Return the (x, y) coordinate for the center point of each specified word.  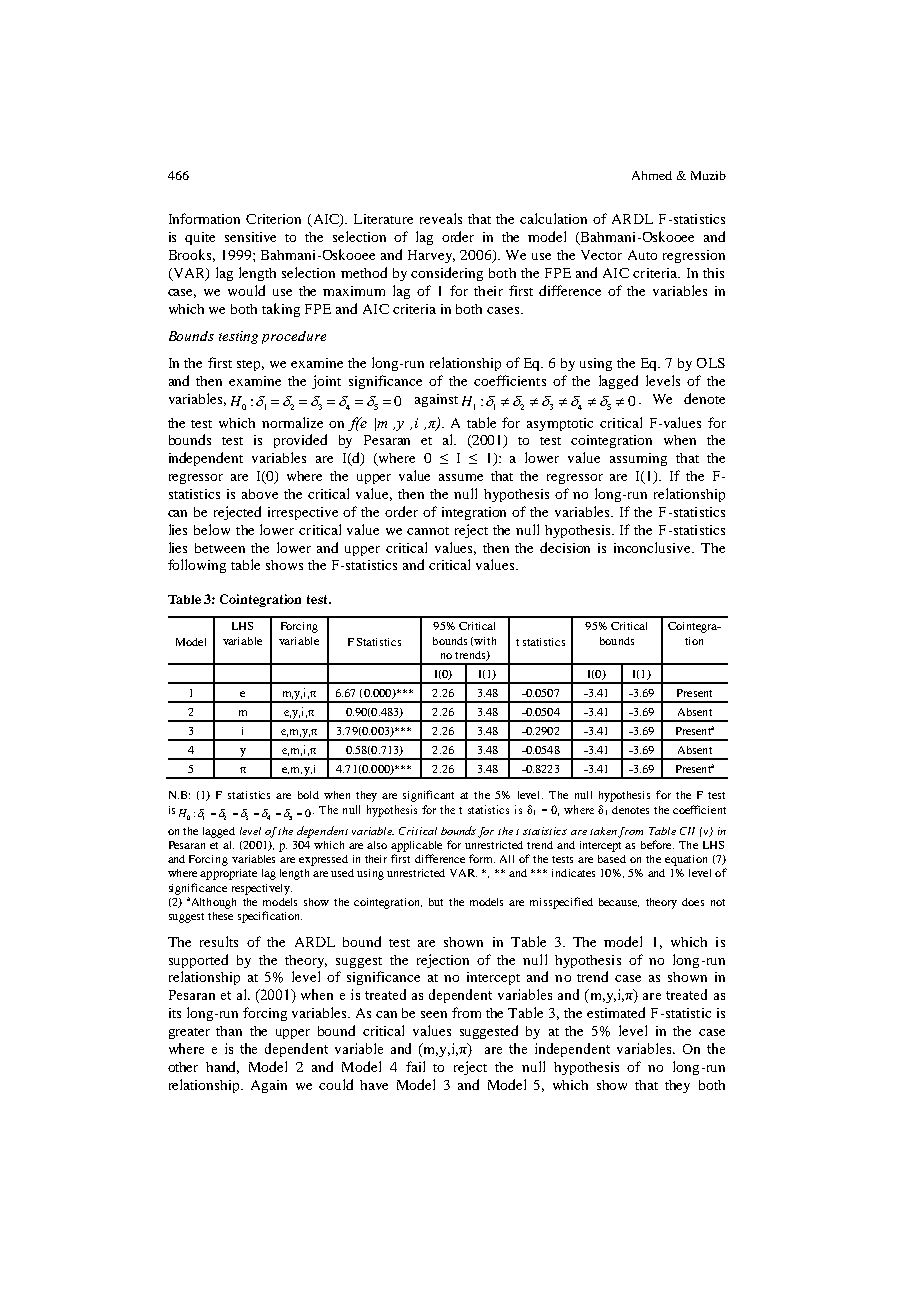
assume (461, 477)
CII (687, 831)
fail (415, 1066)
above (260, 494)
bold (308, 795)
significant (428, 796)
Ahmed (652, 175)
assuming (638, 459)
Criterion (273, 219)
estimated (616, 1012)
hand (222, 1067)
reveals (441, 218)
